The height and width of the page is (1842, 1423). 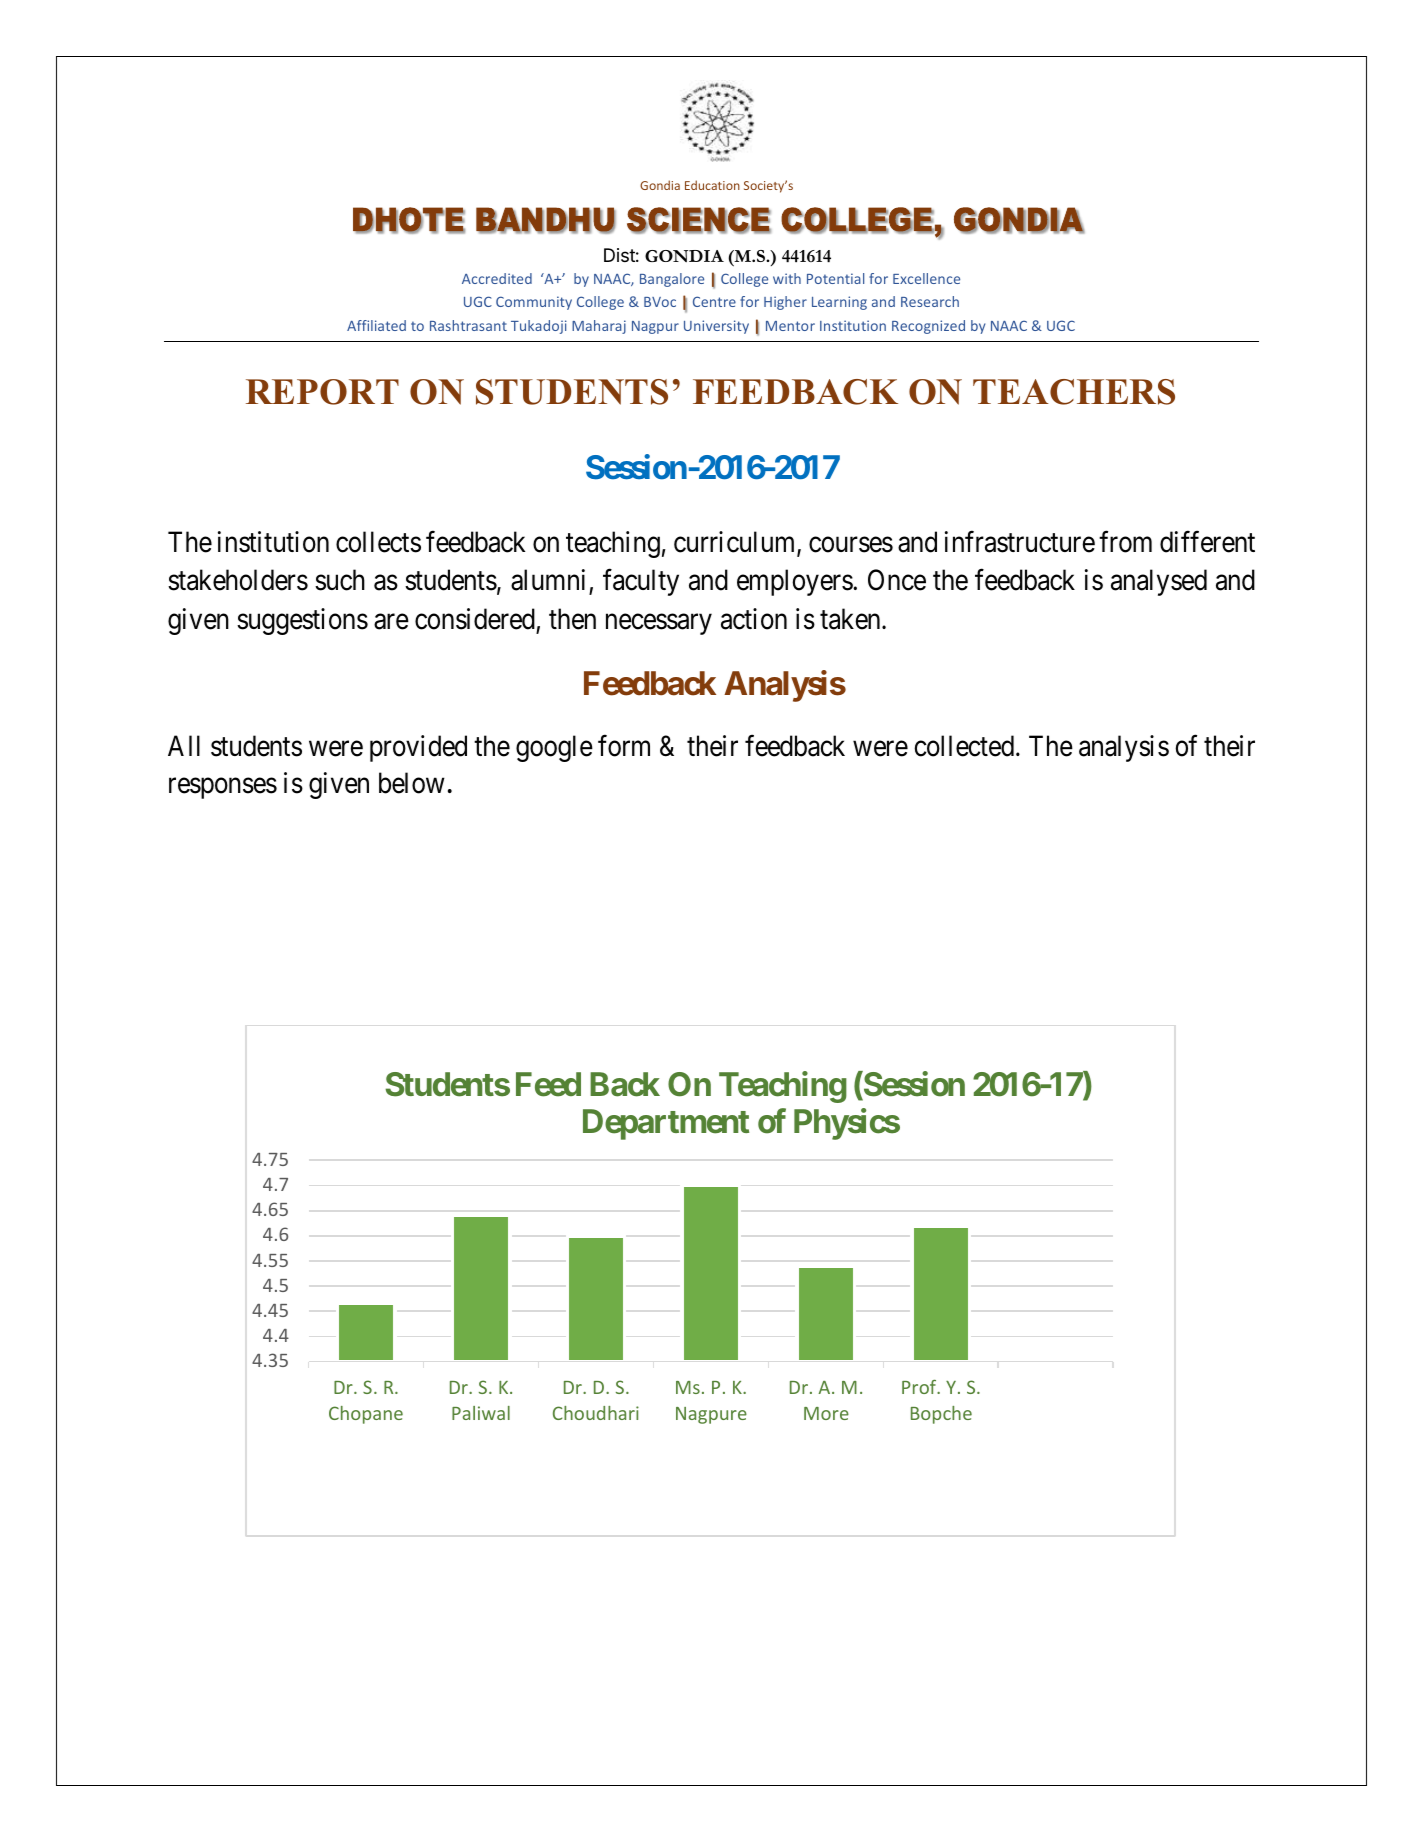 I want to click on responses, so click(x=223, y=788).
